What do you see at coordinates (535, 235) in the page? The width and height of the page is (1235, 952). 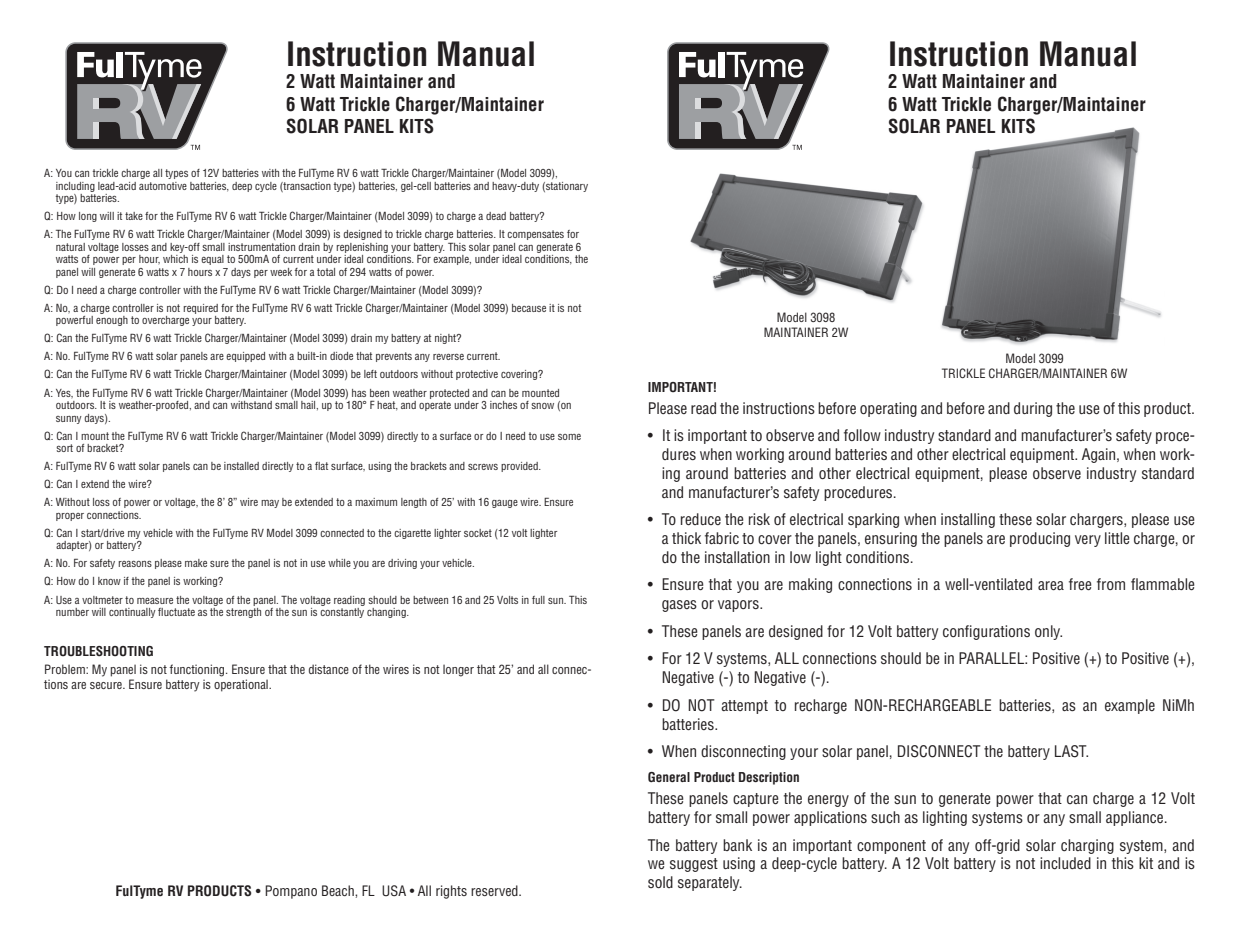 I see `compensates` at bounding box center [535, 235].
